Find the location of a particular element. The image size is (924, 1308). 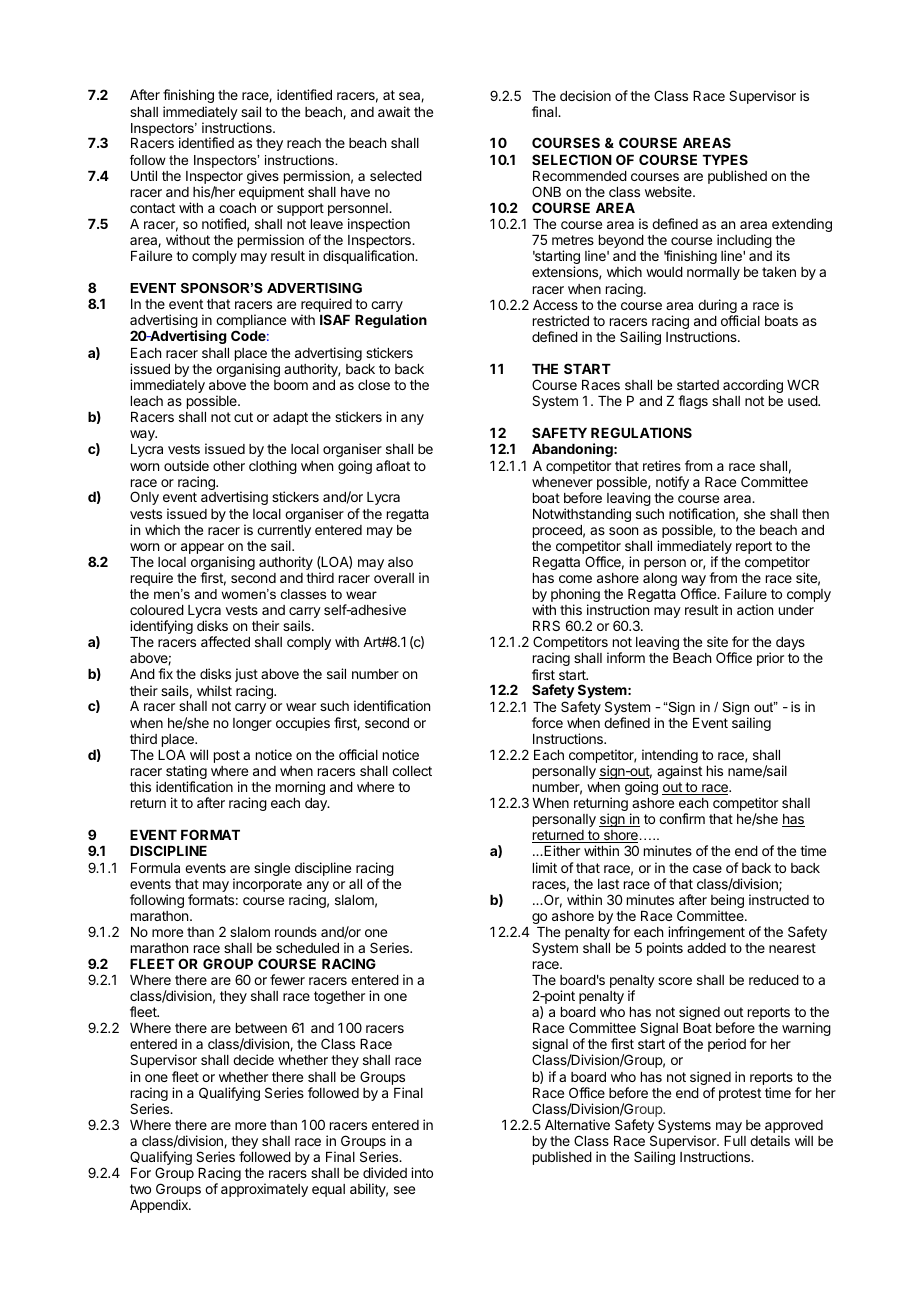

prior is located at coordinates (770, 659).
